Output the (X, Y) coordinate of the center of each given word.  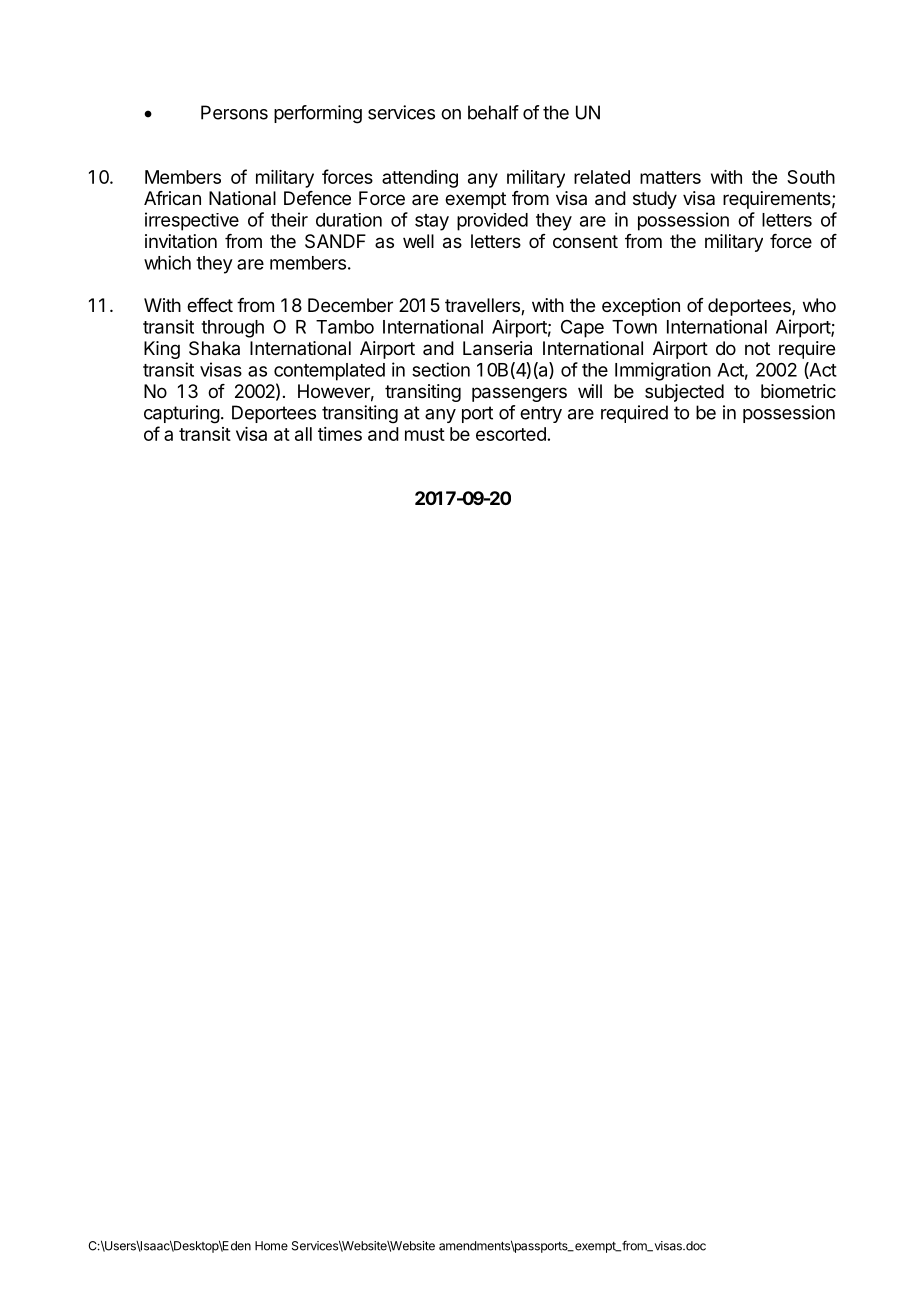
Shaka (214, 348)
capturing (182, 414)
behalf (493, 112)
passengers (519, 394)
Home (271, 1246)
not (757, 348)
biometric (798, 391)
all (303, 434)
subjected (684, 393)
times (340, 434)
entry (541, 414)
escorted (511, 434)
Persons (234, 112)
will (590, 391)
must (425, 434)
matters (670, 177)
